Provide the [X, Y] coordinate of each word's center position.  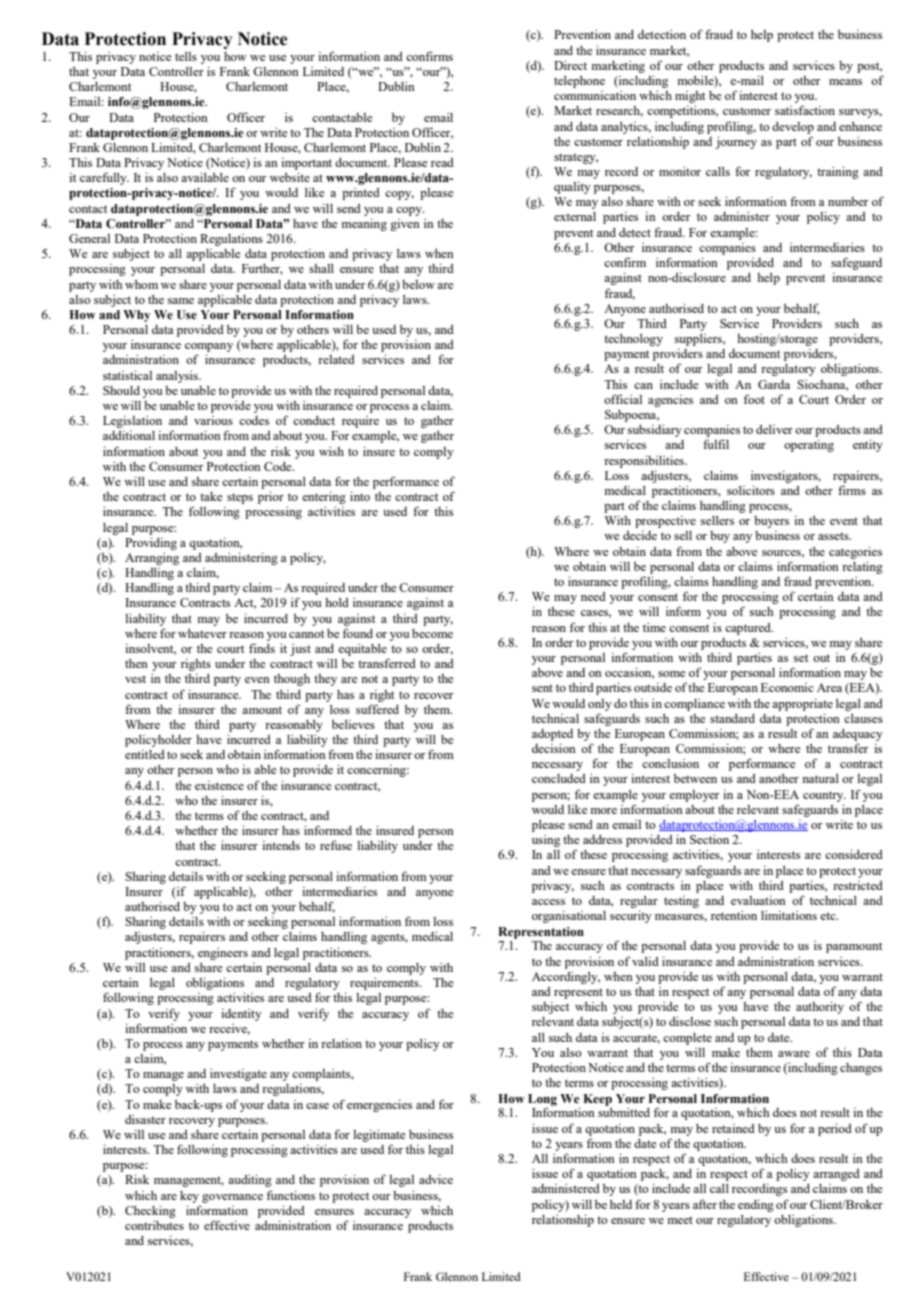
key [189, 1197]
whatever [202, 633]
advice [436, 1179]
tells [186, 56]
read [442, 162]
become [432, 633]
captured [749, 629]
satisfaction [805, 110]
